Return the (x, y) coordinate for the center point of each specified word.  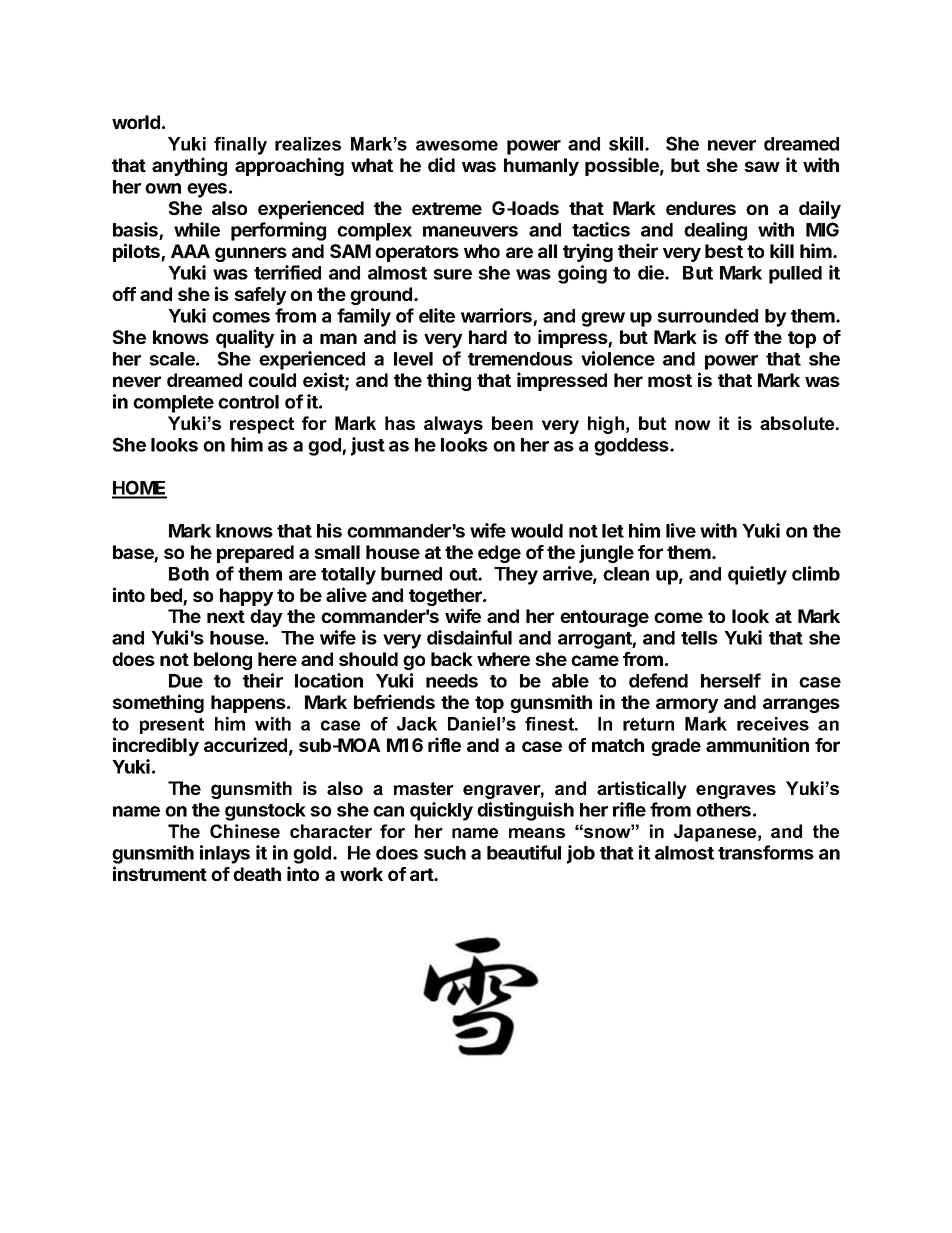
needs (452, 681)
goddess (632, 447)
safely (260, 296)
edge (499, 554)
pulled (795, 275)
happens (249, 704)
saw (762, 166)
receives (773, 724)
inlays (225, 854)
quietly (757, 575)
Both (189, 574)
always (453, 425)
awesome (457, 145)
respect (262, 425)
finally (240, 146)
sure (452, 274)
